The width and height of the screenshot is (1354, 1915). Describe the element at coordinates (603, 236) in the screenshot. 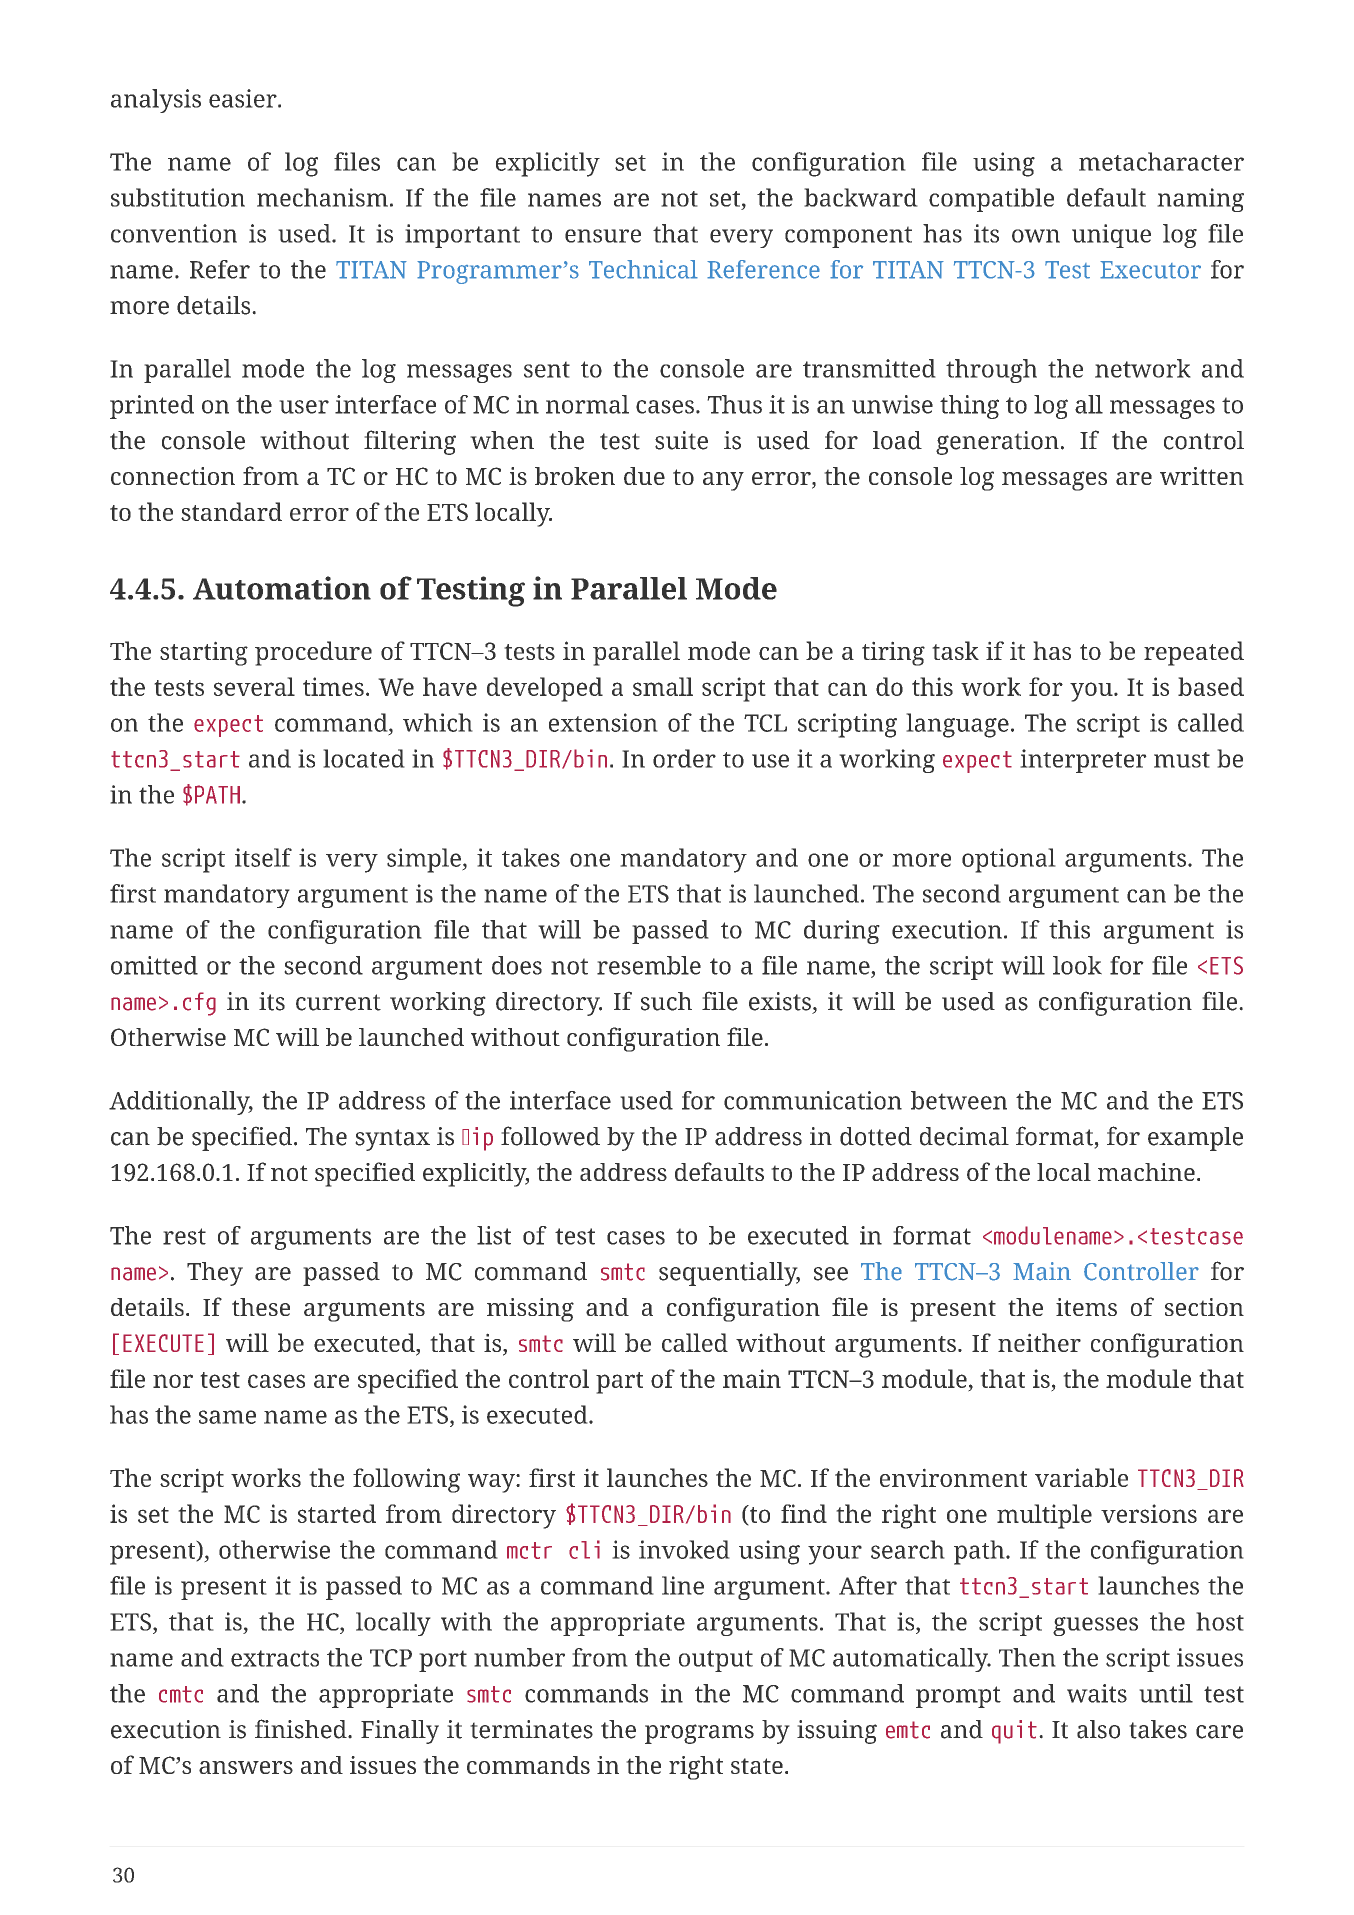

I see `ensure` at that location.
